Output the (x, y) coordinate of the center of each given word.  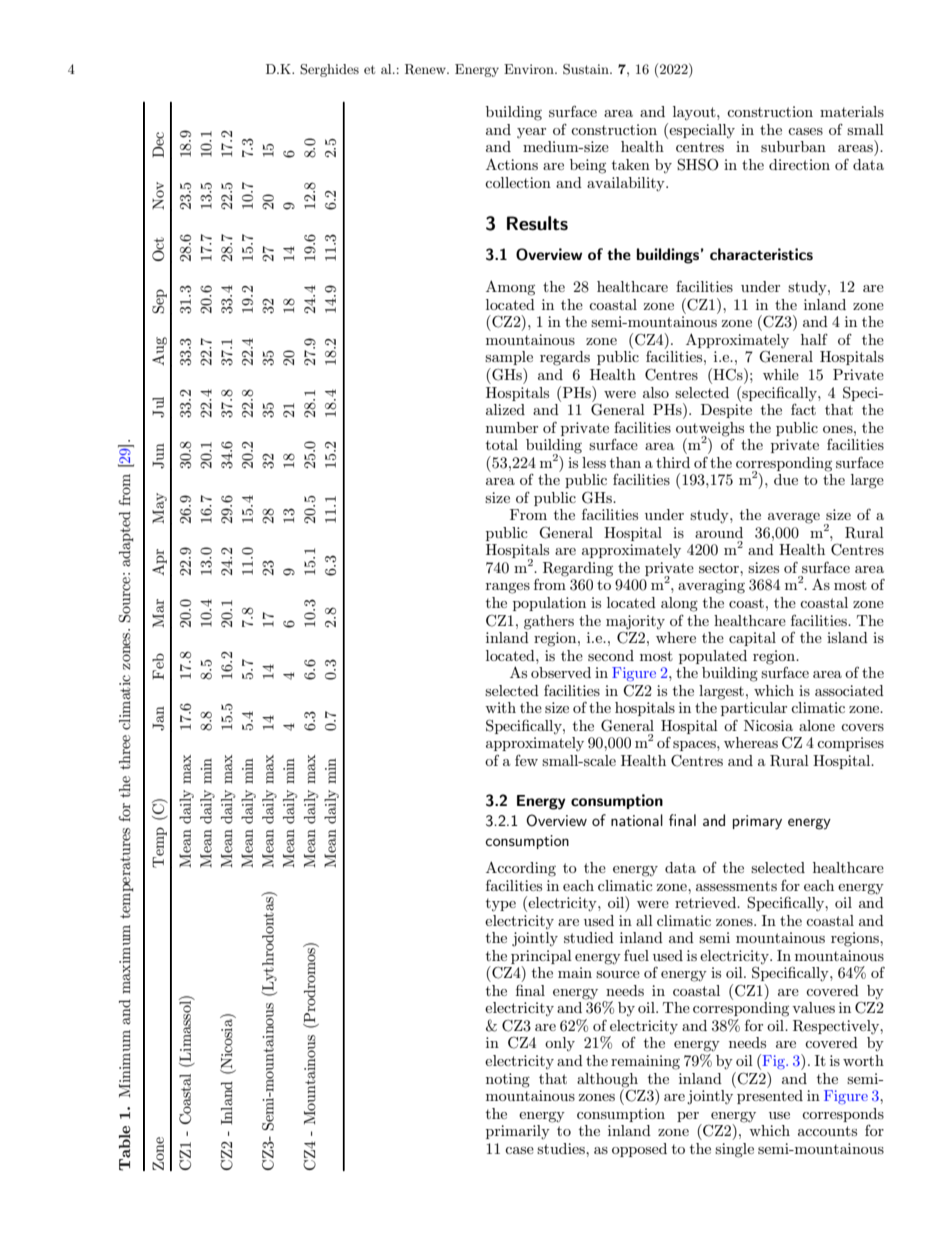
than (625, 462)
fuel (636, 955)
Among (510, 288)
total (502, 444)
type (501, 905)
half (814, 339)
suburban (793, 146)
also (656, 392)
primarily (518, 1132)
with (500, 707)
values (813, 1007)
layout (695, 113)
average (794, 518)
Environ (530, 69)
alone (817, 725)
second (611, 655)
